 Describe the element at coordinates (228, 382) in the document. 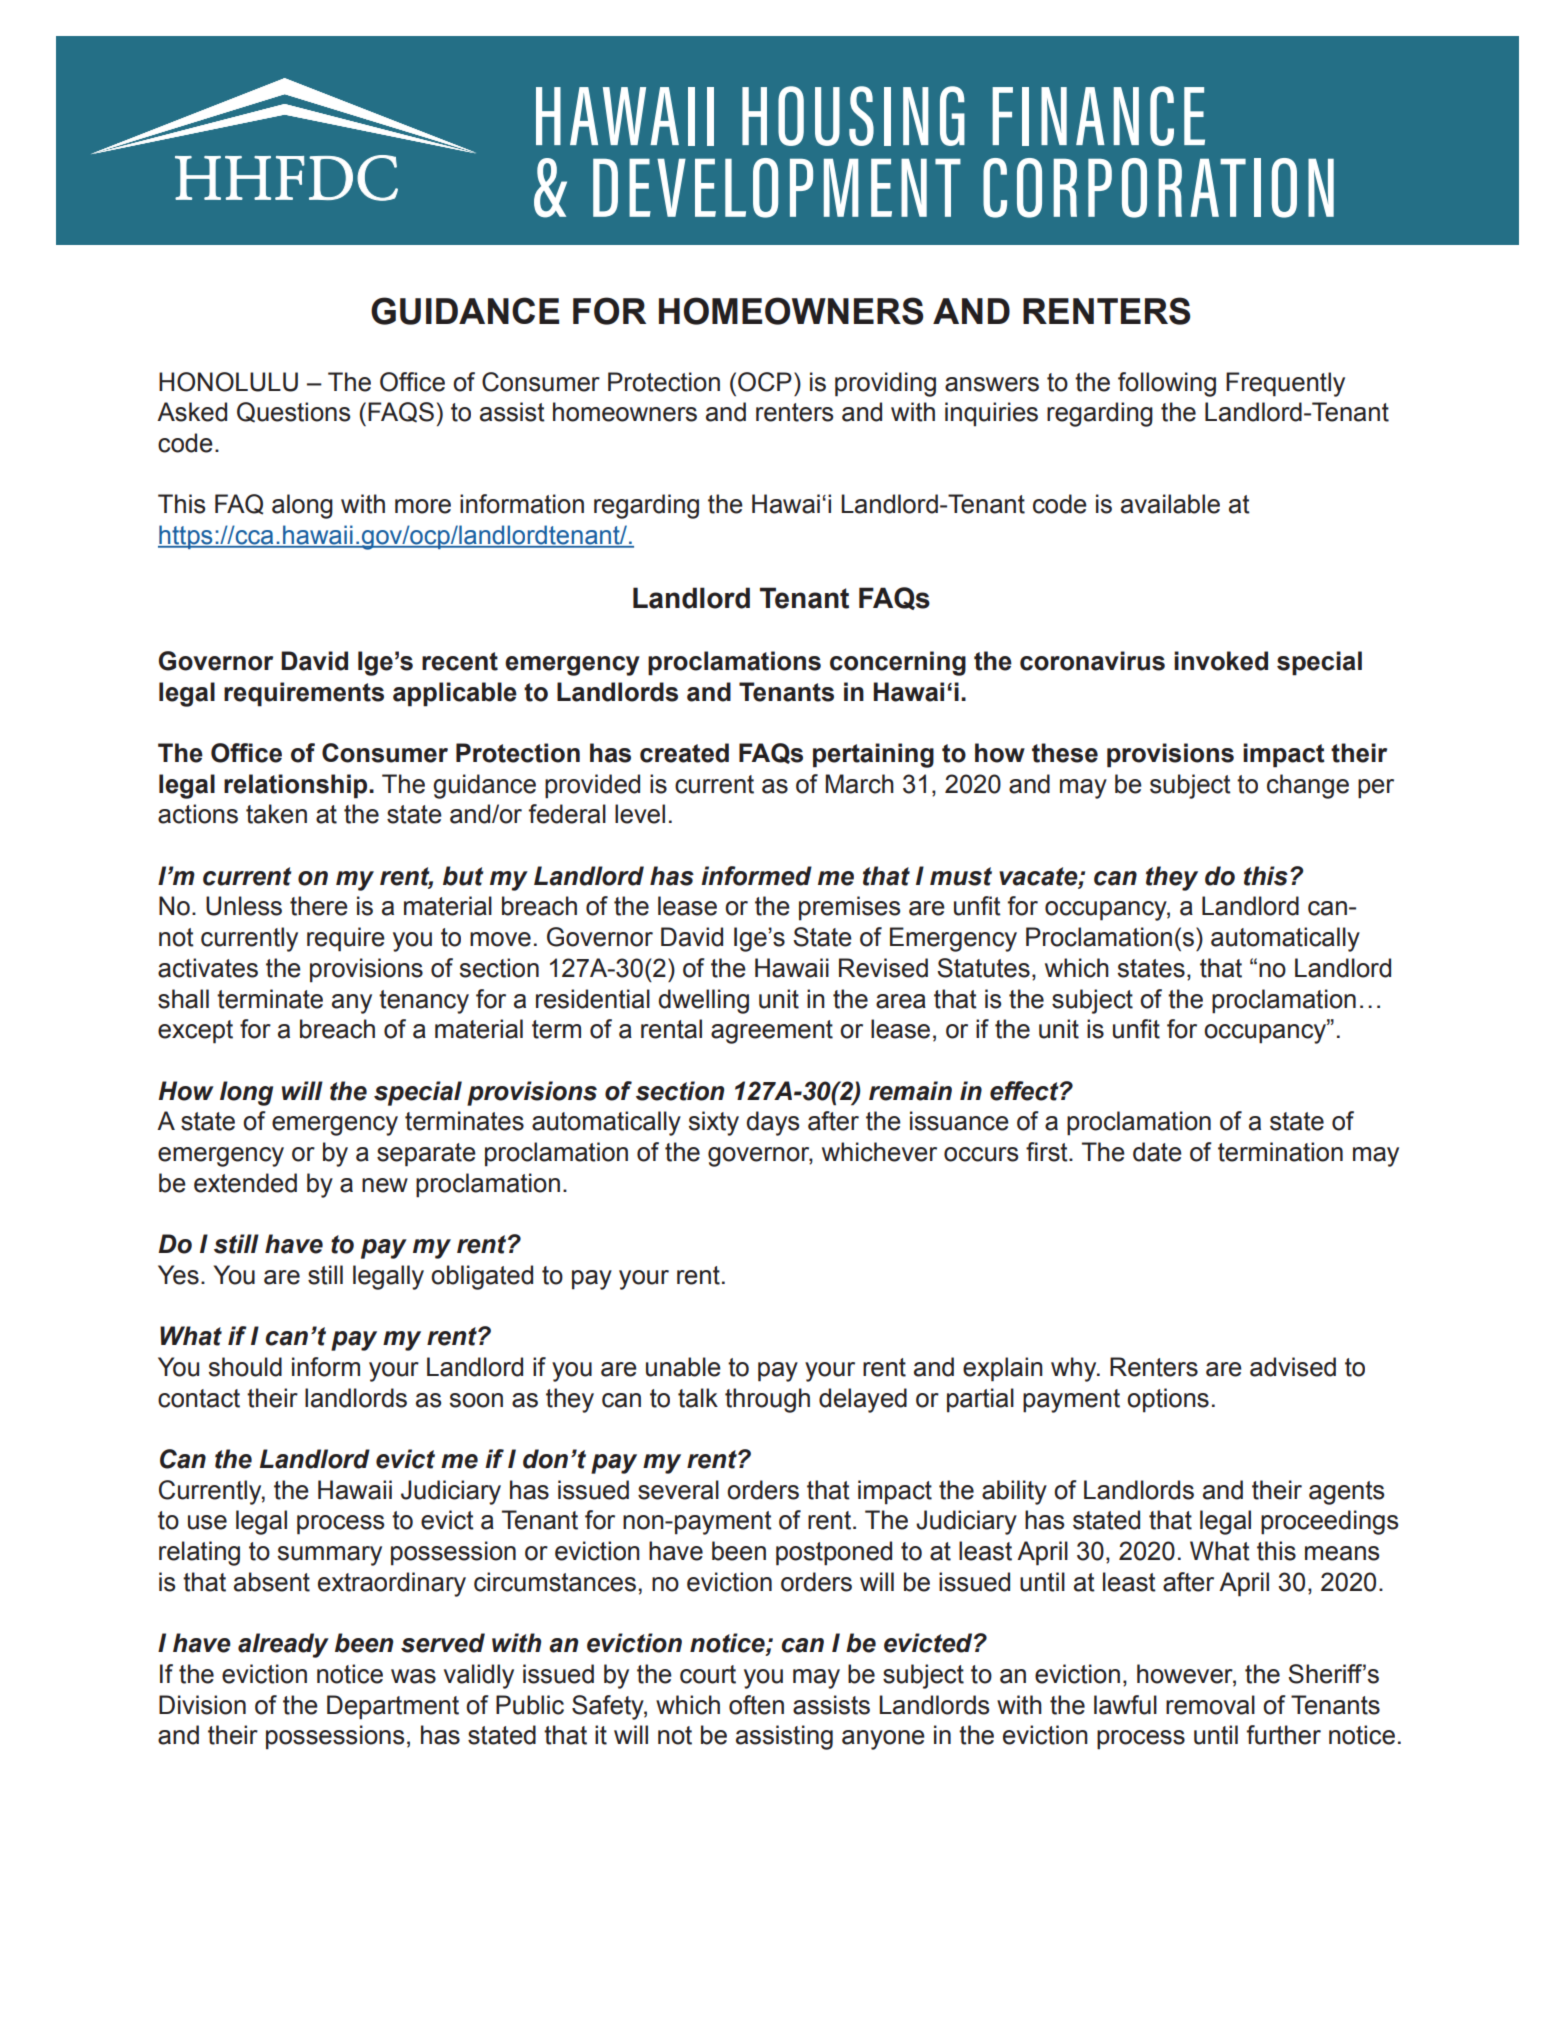

I see `HONOLULU` at that location.
